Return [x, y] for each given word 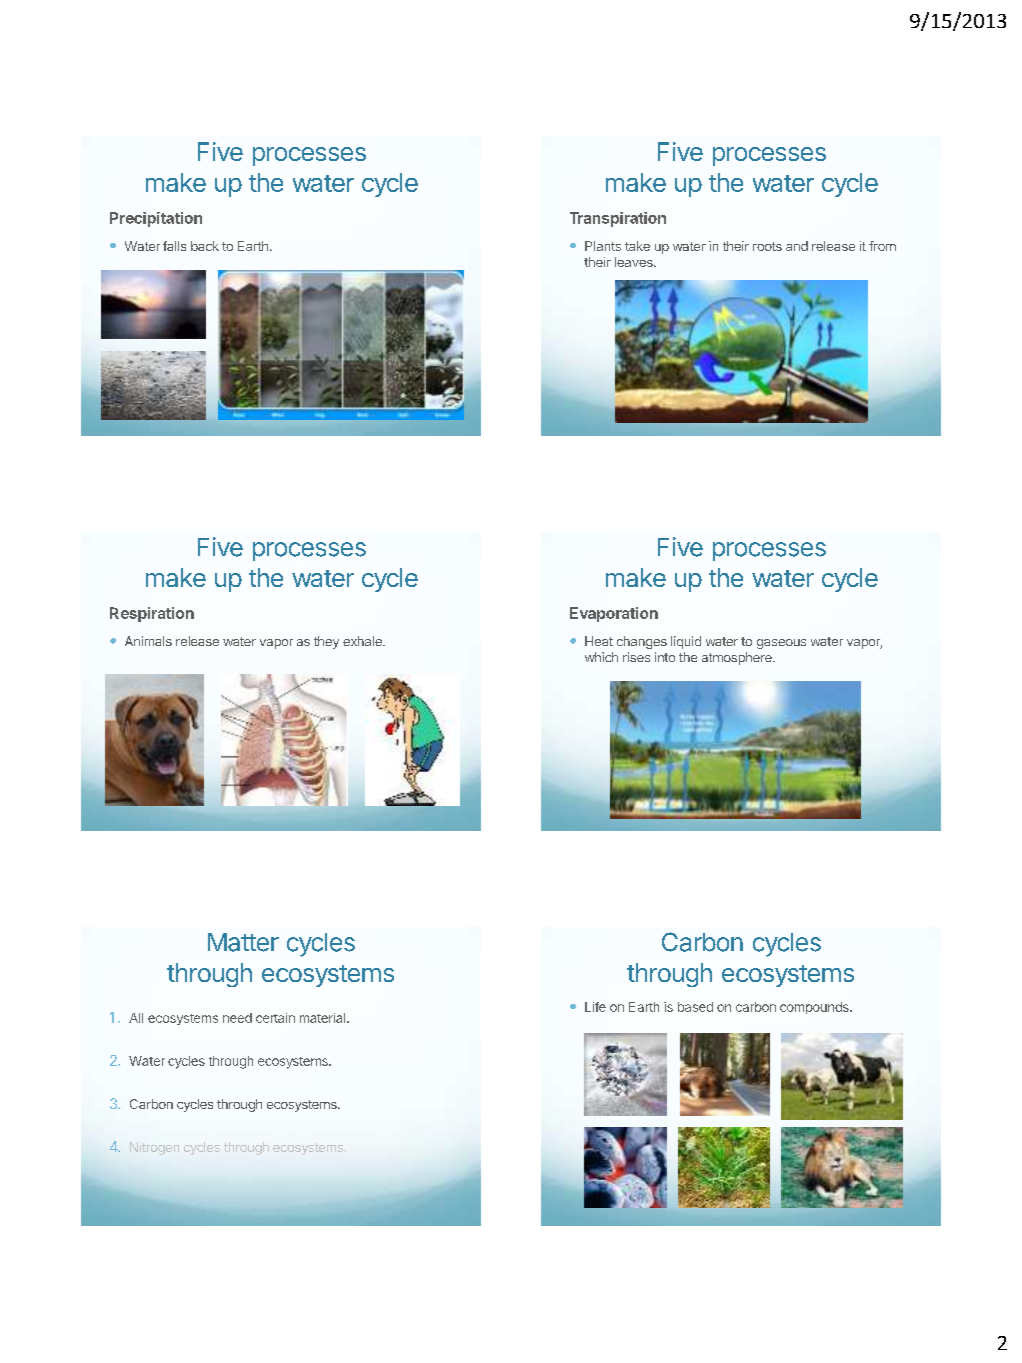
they [326, 642]
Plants [603, 246]
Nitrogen [154, 1148]
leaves [635, 262]
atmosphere [738, 658]
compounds [815, 1008]
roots [767, 246]
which [601, 657]
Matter [243, 942]
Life [595, 1007]
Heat [599, 641]
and [797, 246]
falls [174, 246]
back [205, 246]
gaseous [781, 644]
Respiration [152, 614]
